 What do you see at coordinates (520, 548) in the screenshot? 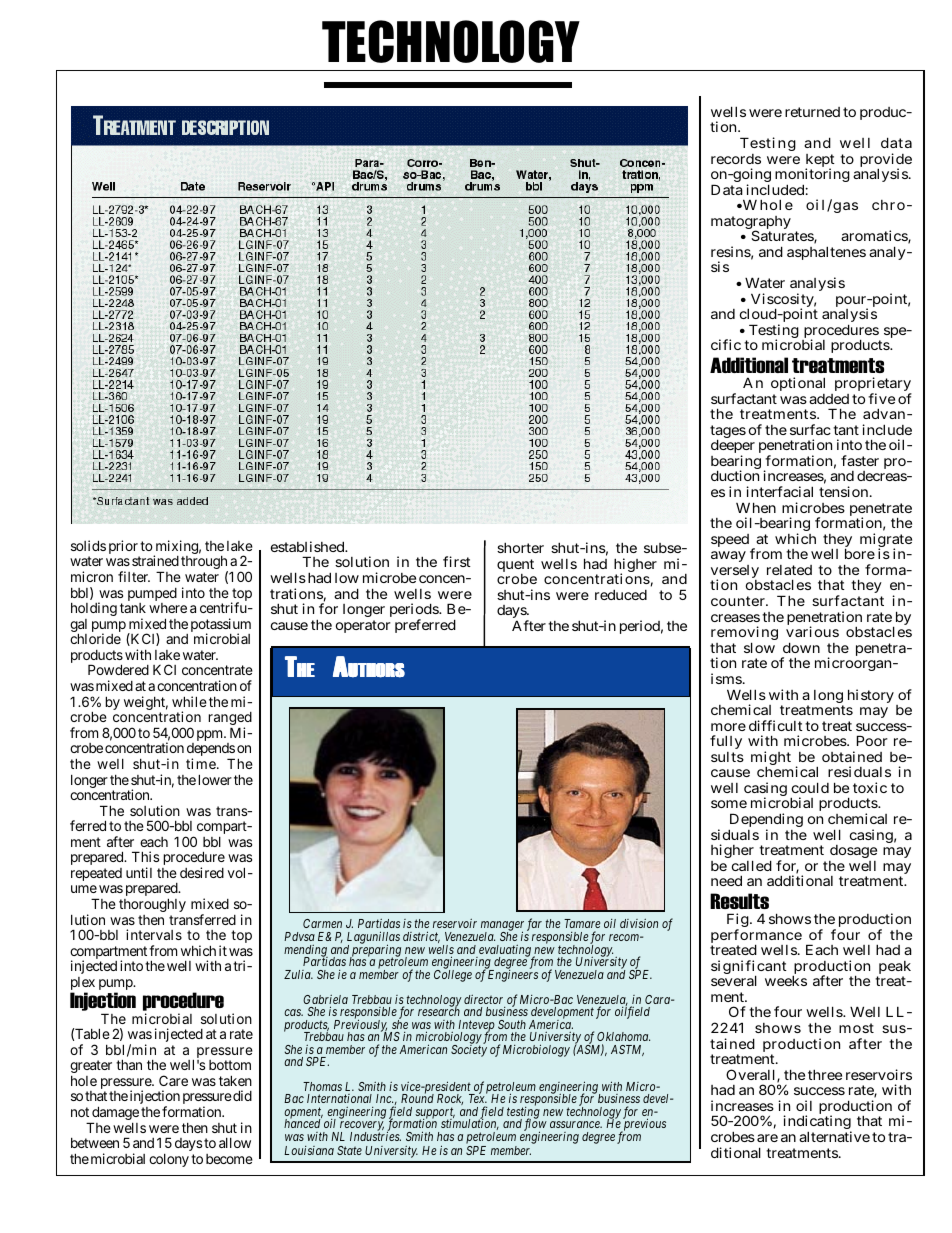
I see `shorter` at bounding box center [520, 548].
